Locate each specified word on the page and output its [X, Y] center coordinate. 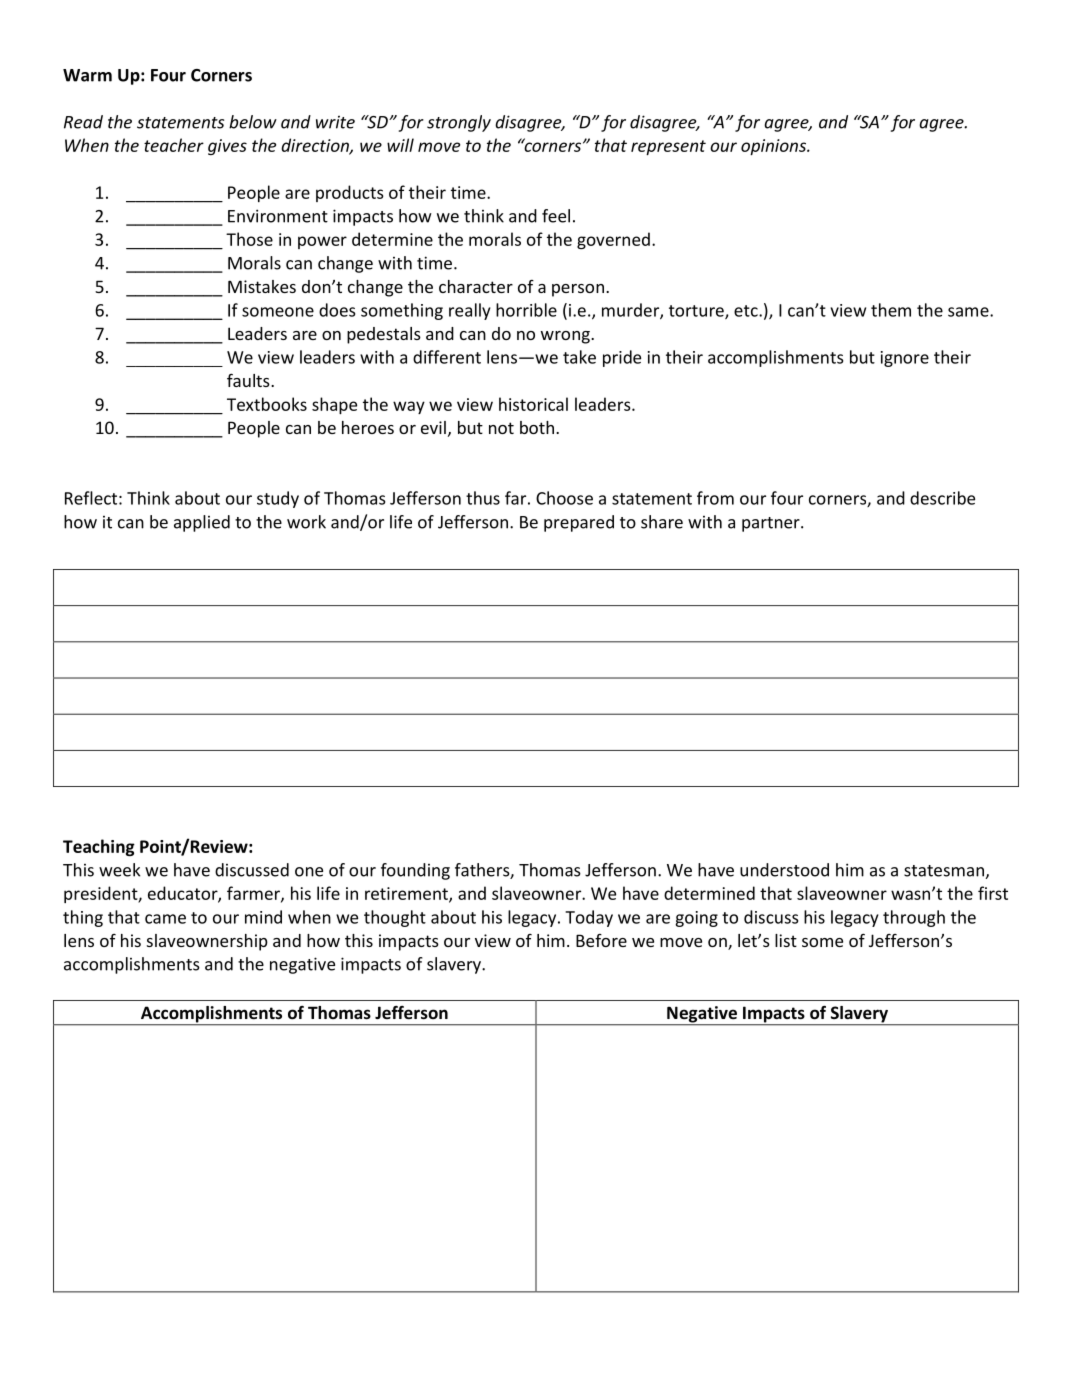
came [165, 919]
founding [415, 871]
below [253, 122]
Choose [564, 498]
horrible [526, 310]
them [891, 310]
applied [202, 523]
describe [942, 498]
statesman [944, 871]
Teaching [99, 847]
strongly [459, 123]
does [337, 310]
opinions [775, 147]
